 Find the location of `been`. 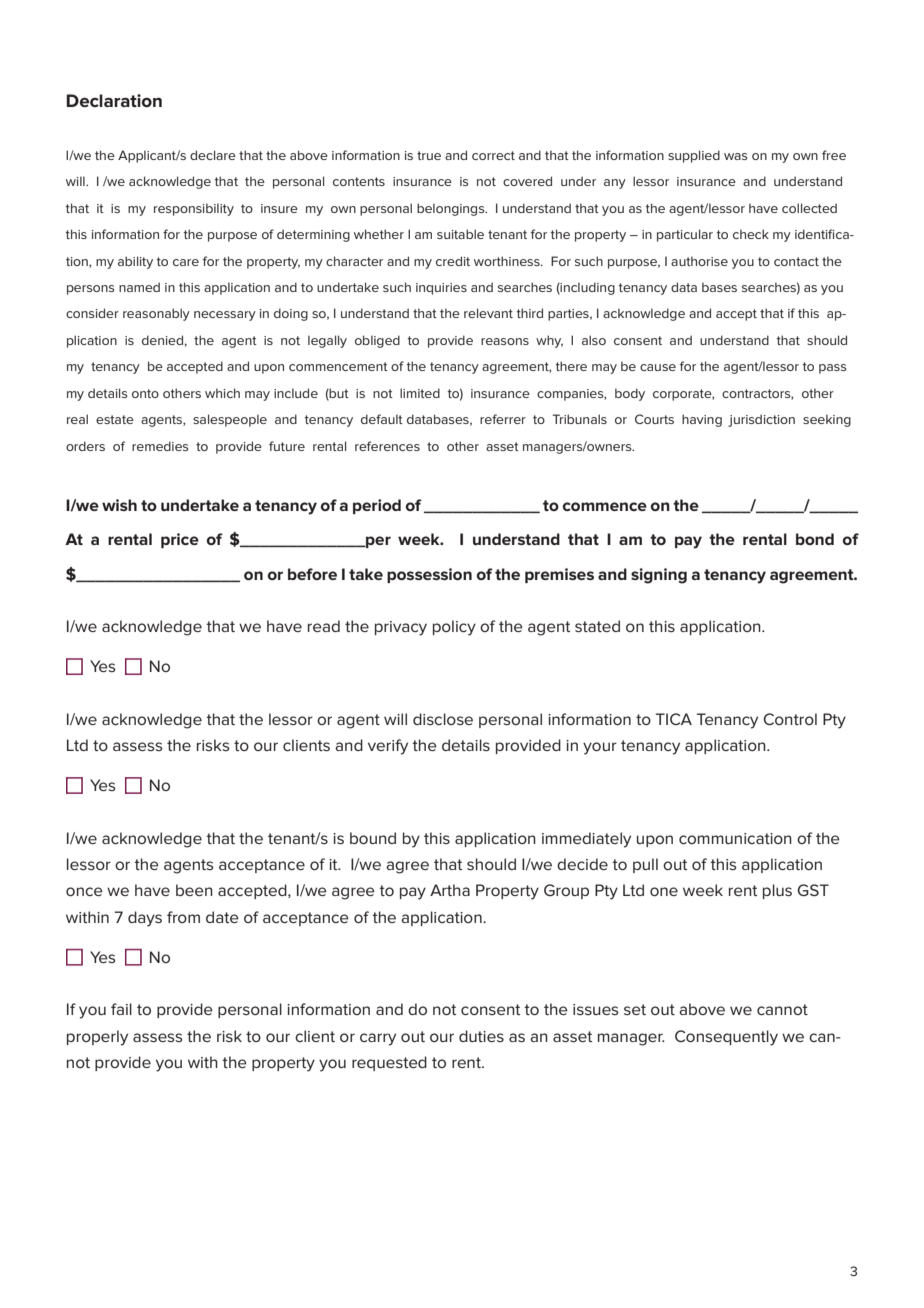

been is located at coordinates (194, 890).
